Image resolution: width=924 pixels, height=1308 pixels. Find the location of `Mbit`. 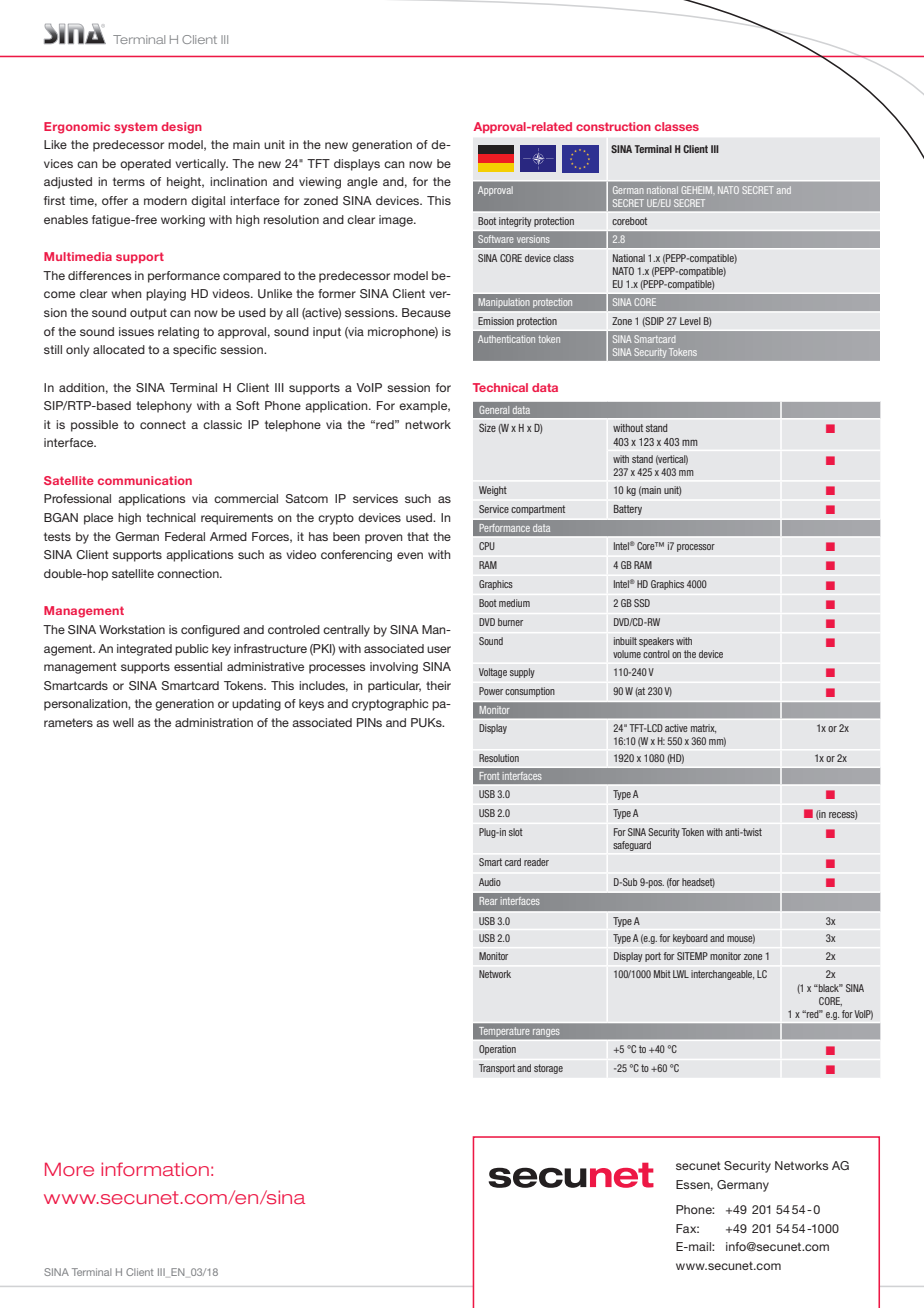

Mbit is located at coordinates (662, 974).
